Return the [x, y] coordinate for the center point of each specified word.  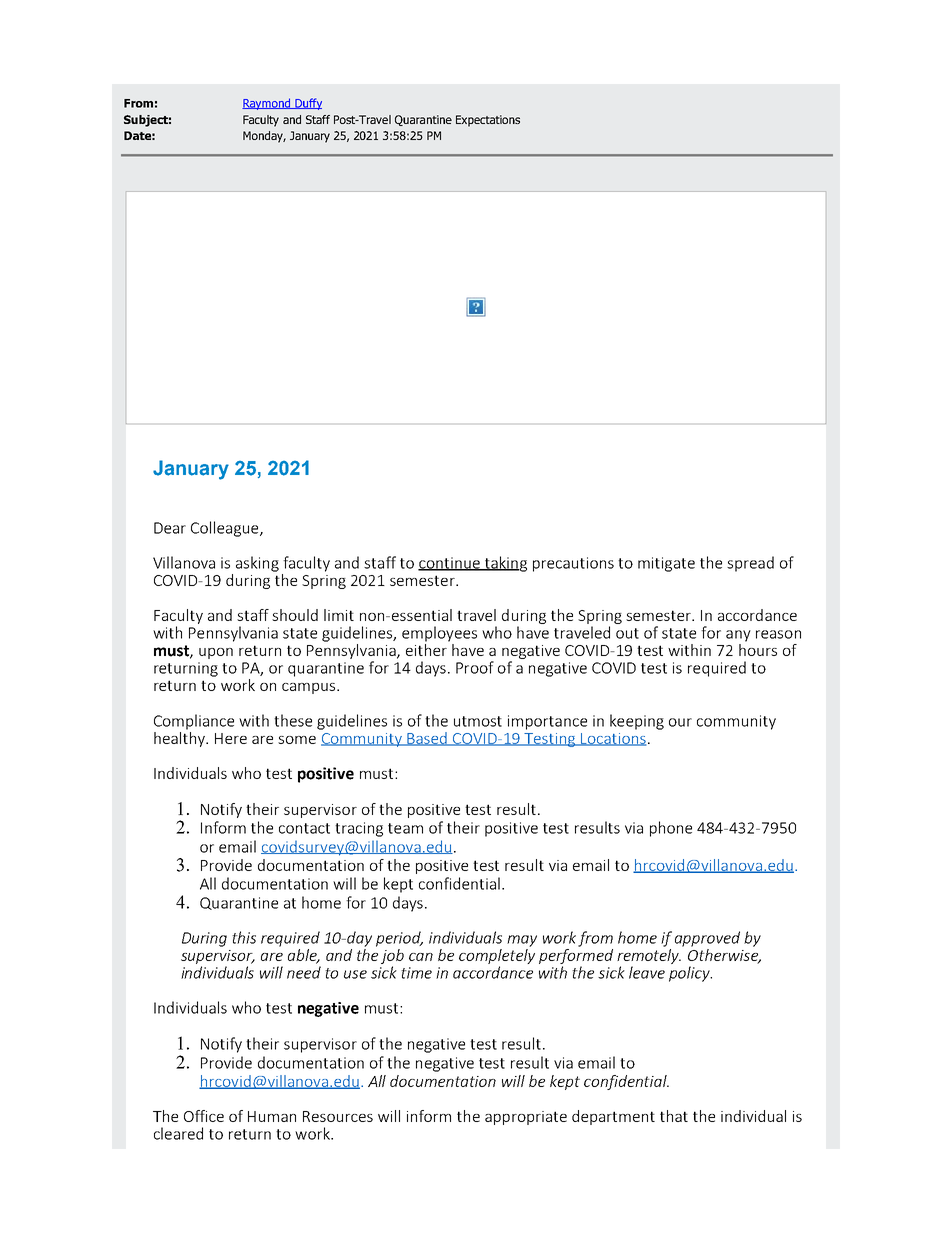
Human [272, 1116]
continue [450, 564]
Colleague [226, 529]
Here [231, 738]
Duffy [307, 104]
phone [671, 829]
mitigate [666, 564]
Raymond [267, 104]
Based [428, 739]
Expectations [488, 121]
